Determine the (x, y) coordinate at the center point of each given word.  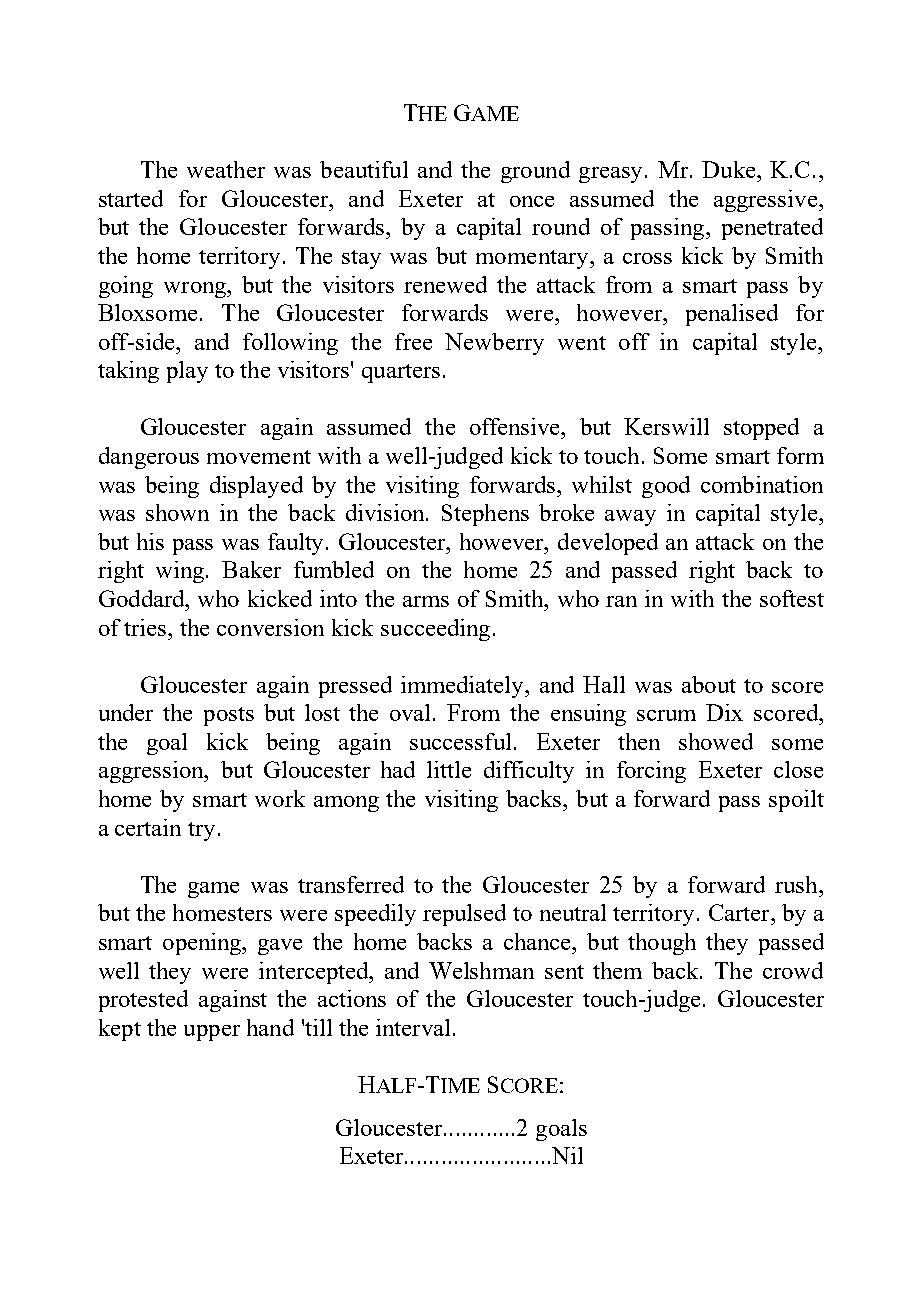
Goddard (143, 598)
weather (226, 169)
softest (792, 598)
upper (212, 1033)
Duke (730, 169)
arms (426, 601)
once (532, 201)
